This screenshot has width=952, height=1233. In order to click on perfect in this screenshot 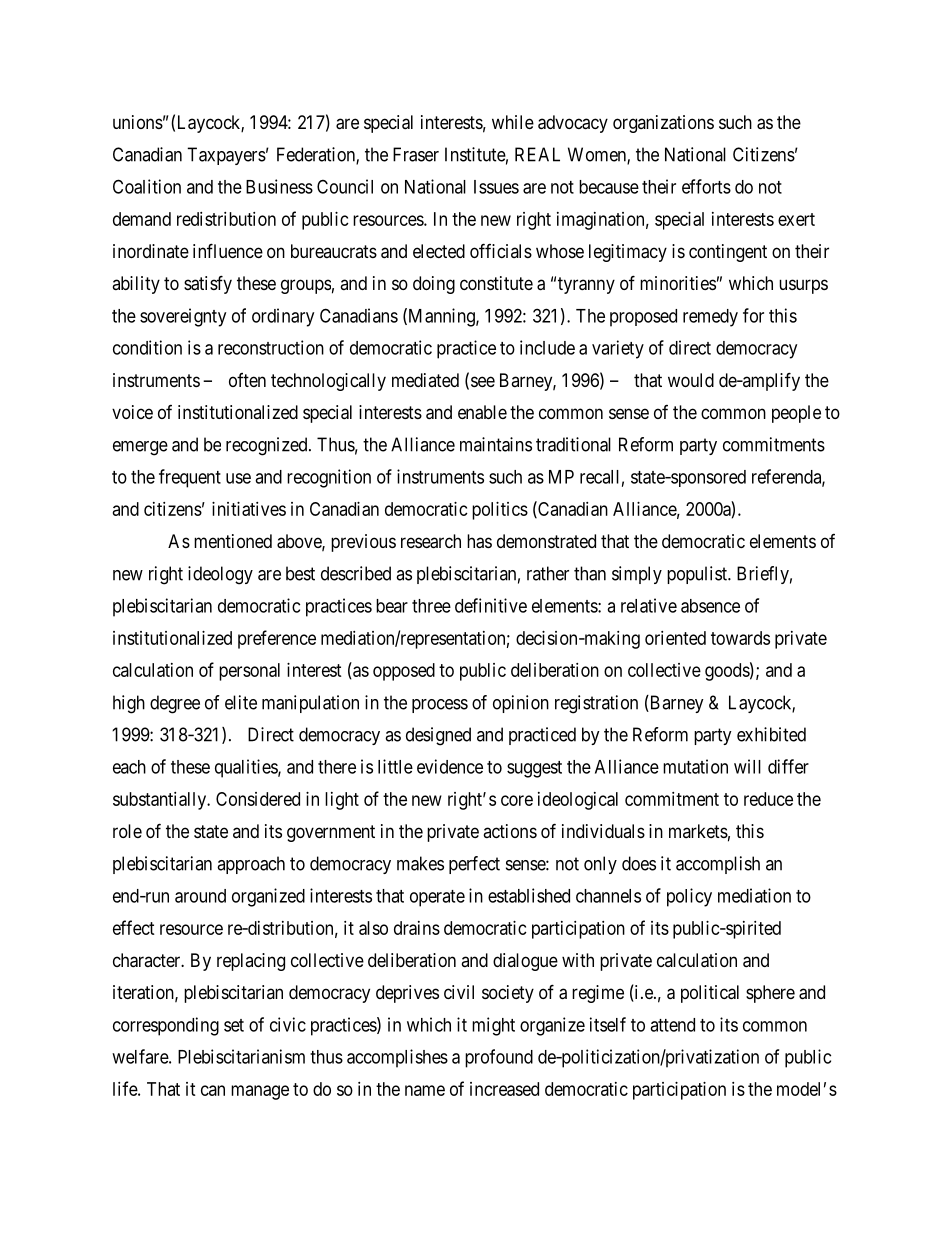, I will do `click(474, 865)`.
